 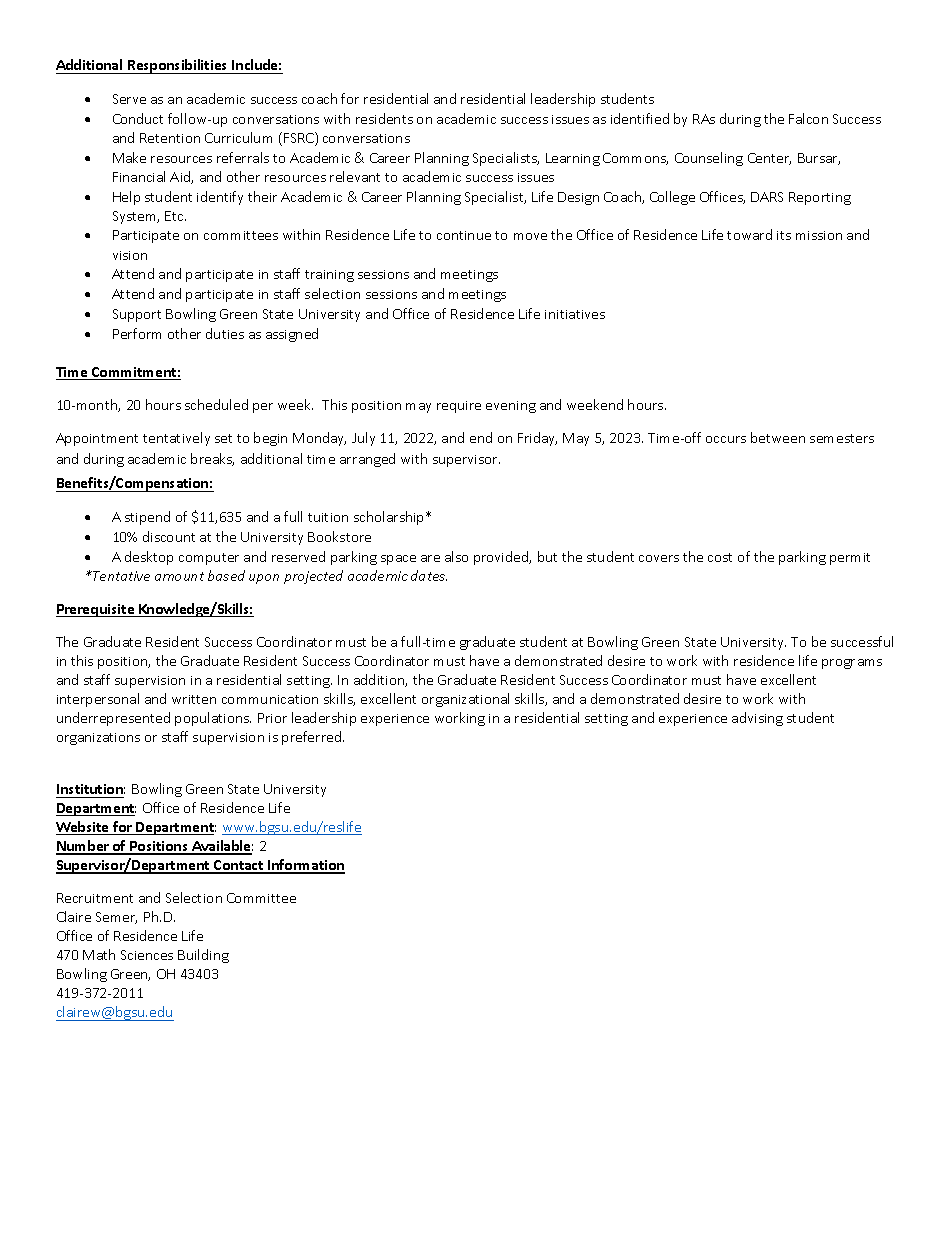 I want to click on cost, so click(x=720, y=557).
